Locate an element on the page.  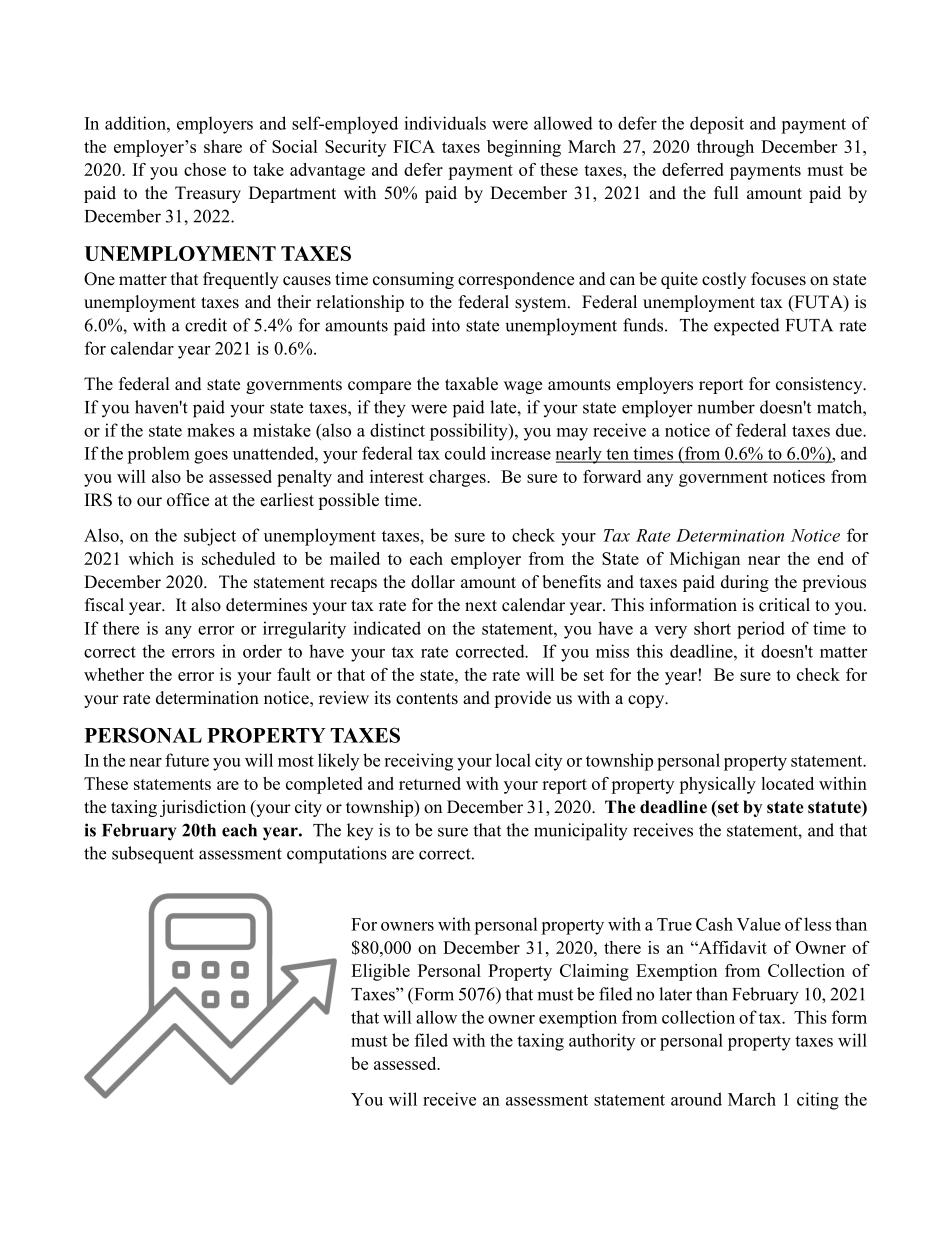
could is located at coordinates (465, 453).
